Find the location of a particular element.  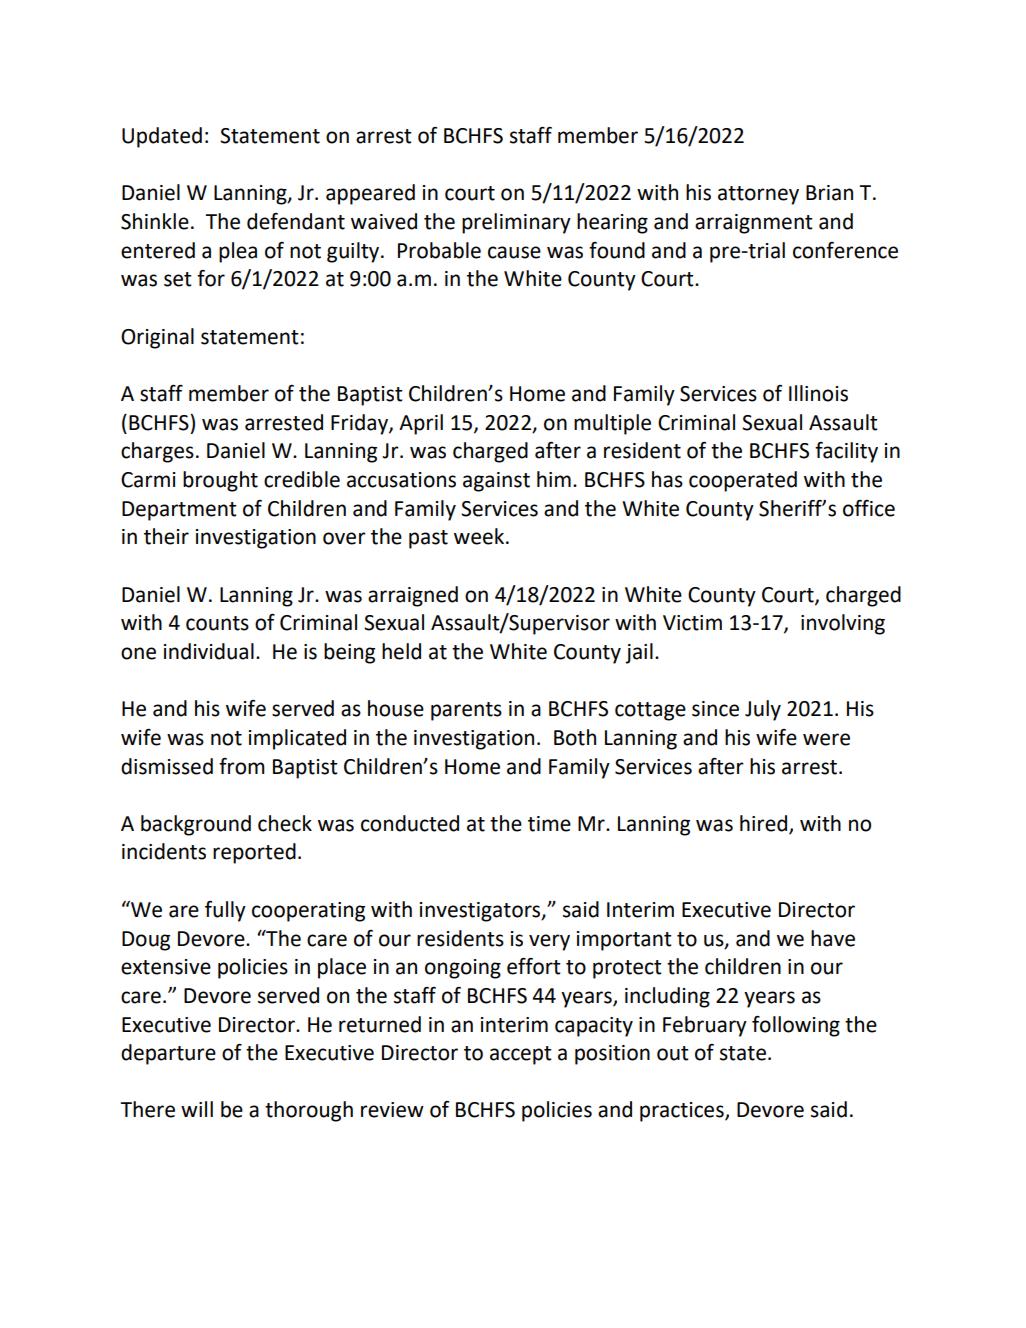

hired is located at coordinates (765, 824).
